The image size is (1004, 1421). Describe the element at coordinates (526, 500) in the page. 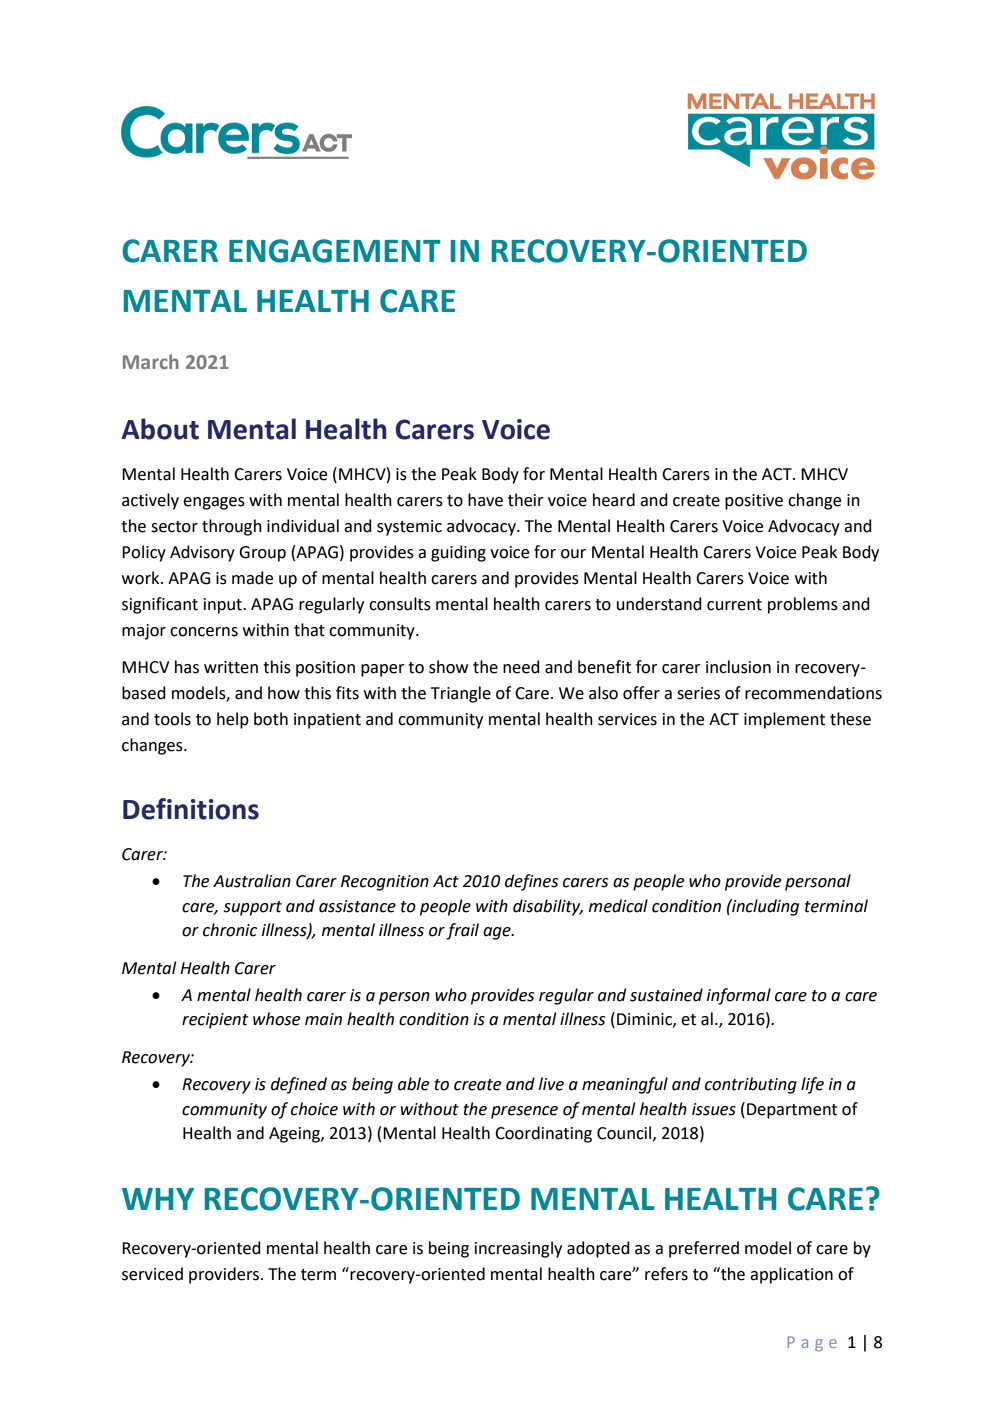

I see `their` at that location.
